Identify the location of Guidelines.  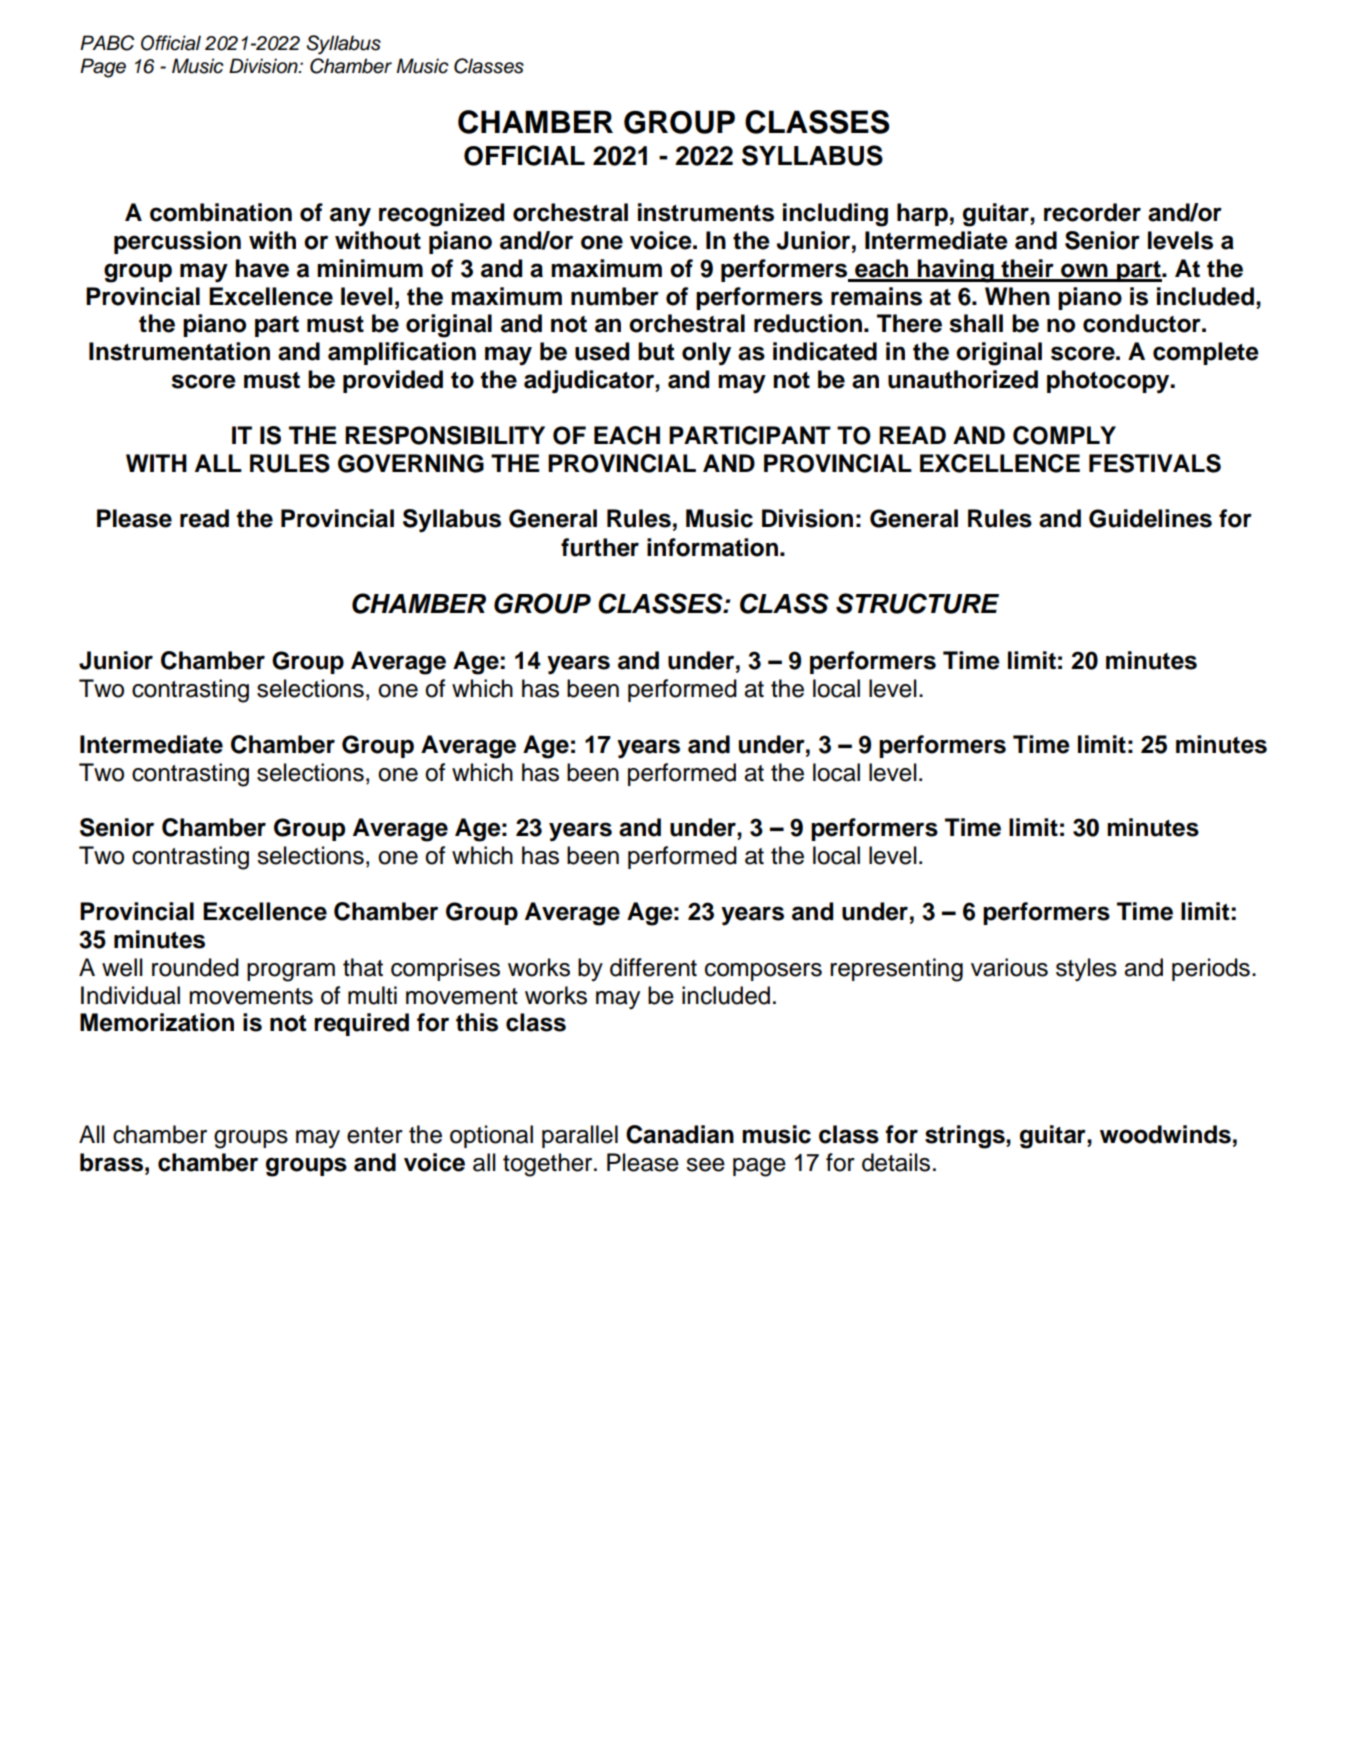
(1150, 518).
